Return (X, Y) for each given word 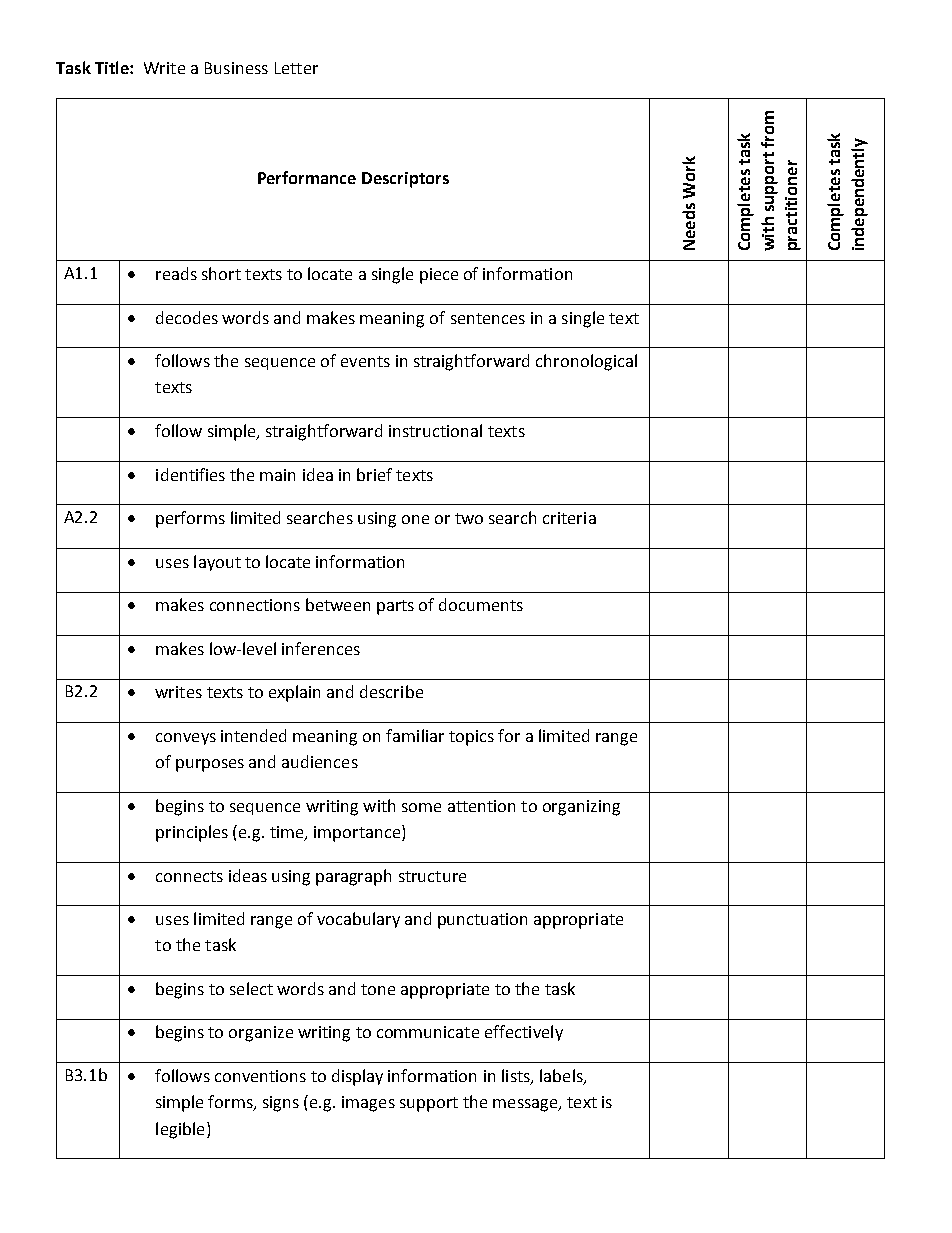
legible (180, 1130)
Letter (296, 68)
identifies (190, 474)
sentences (488, 318)
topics (471, 738)
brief (374, 474)
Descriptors (405, 180)
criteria (569, 518)
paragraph (353, 877)
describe (391, 691)
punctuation (482, 921)
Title (113, 67)
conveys (186, 739)
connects (189, 876)
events (365, 361)
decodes (187, 317)
